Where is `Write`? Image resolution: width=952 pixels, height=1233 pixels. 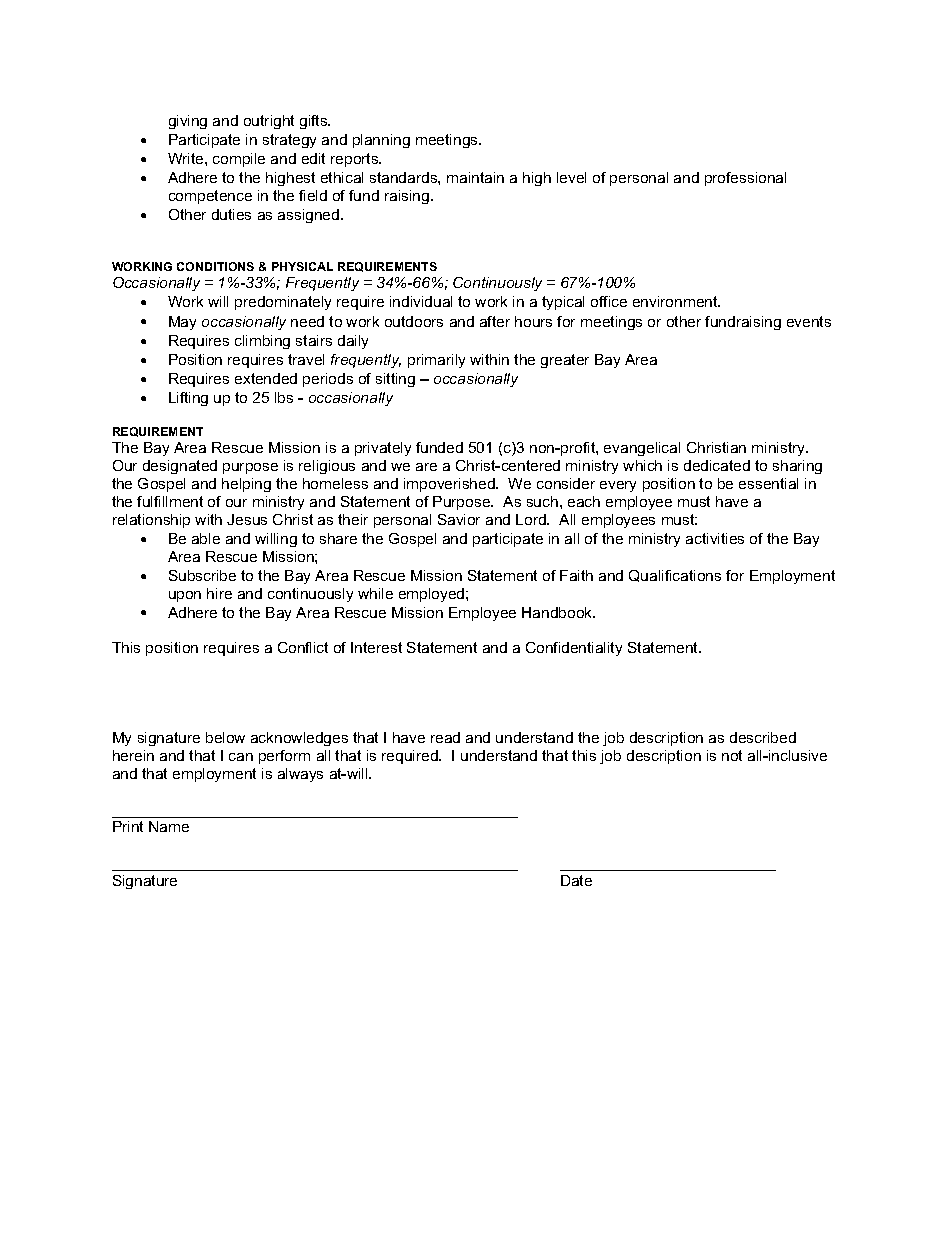
Write is located at coordinates (187, 158).
